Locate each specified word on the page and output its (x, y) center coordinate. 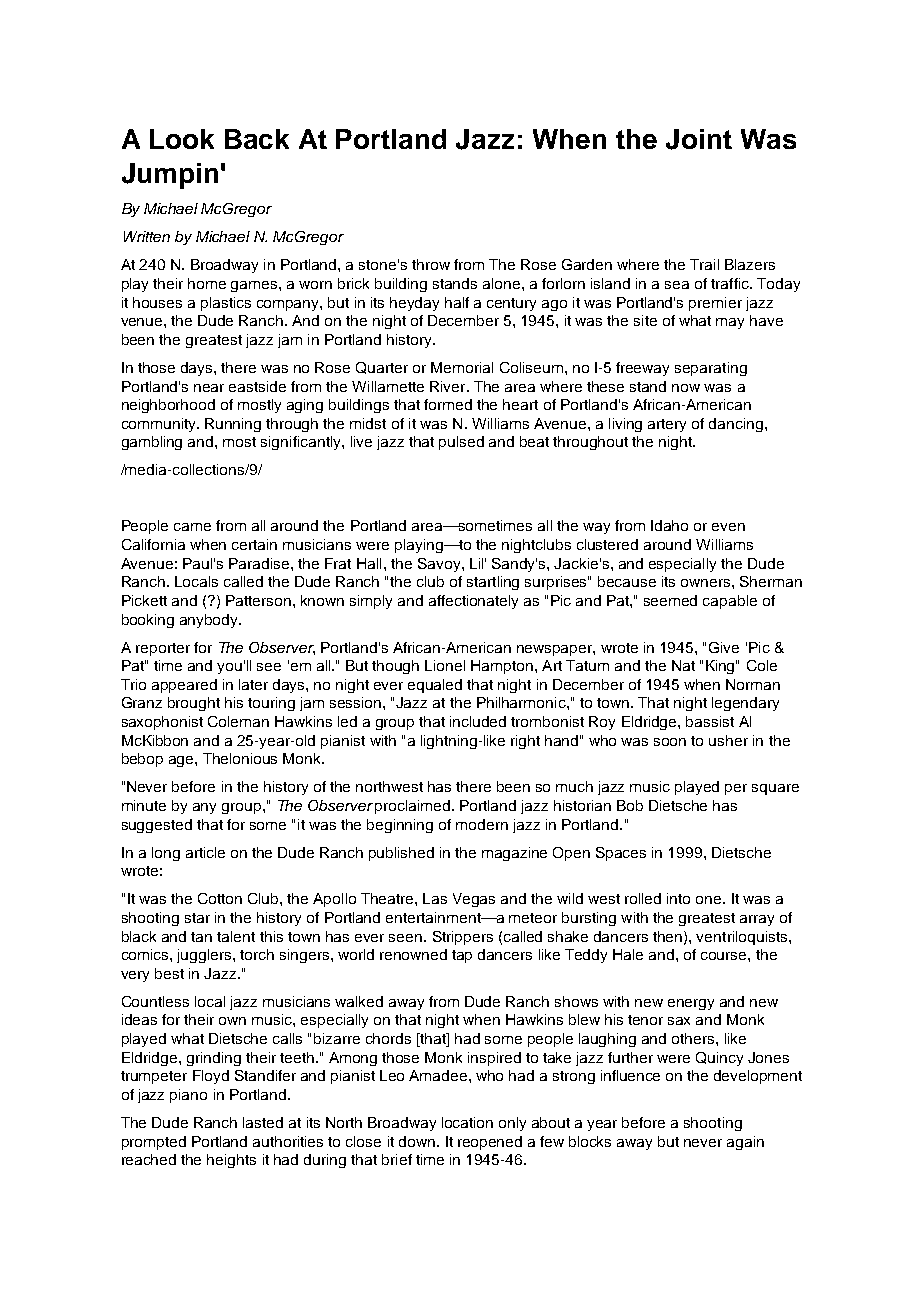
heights (231, 1161)
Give (724, 647)
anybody (210, 621)
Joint (699, 139)
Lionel (445, 665)
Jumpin (170, 176)
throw (431, 264)
